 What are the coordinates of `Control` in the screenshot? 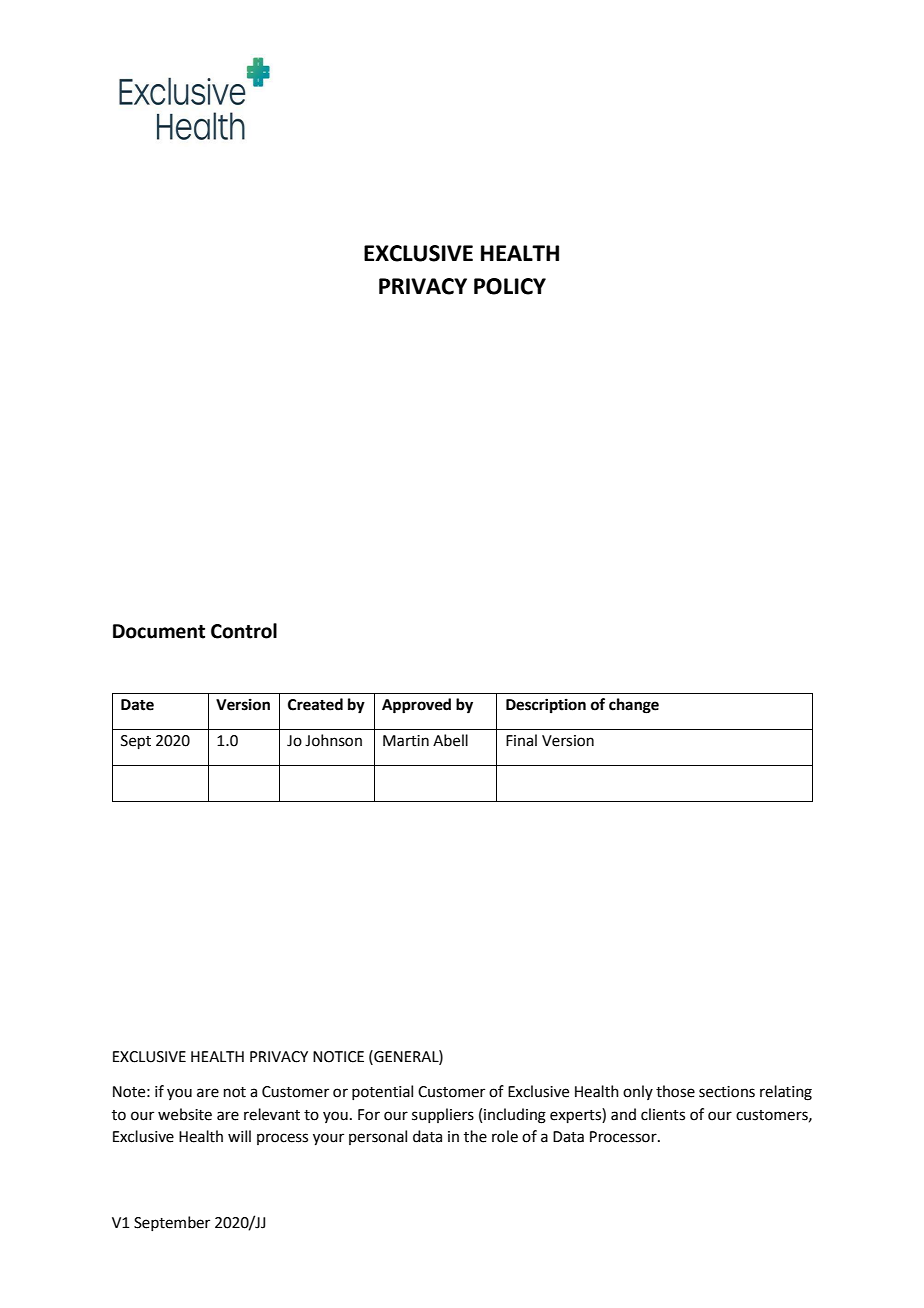 It's located at (244, 631).
